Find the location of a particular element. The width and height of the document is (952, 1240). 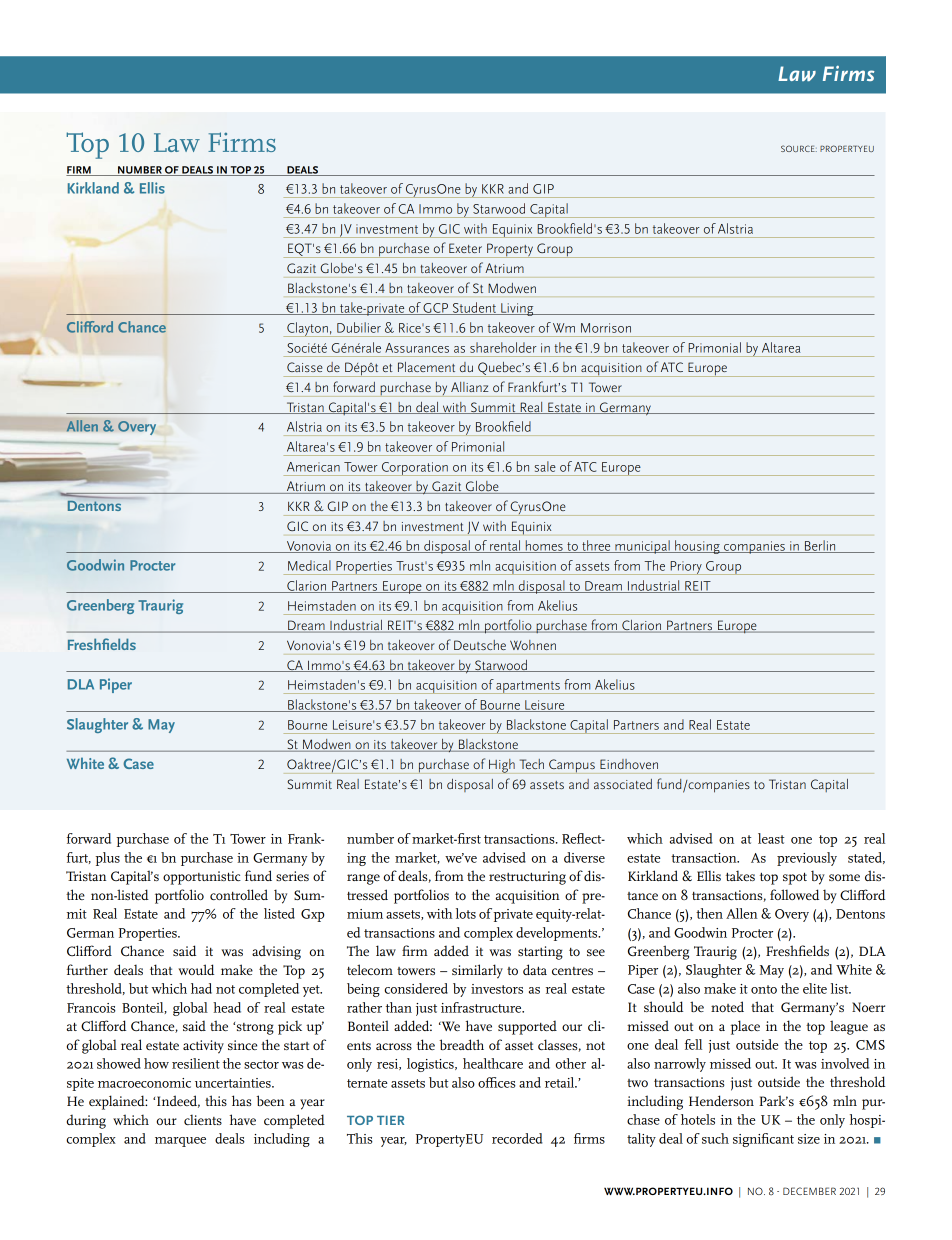

Eindhoven is located at coordinates (629, 764).
